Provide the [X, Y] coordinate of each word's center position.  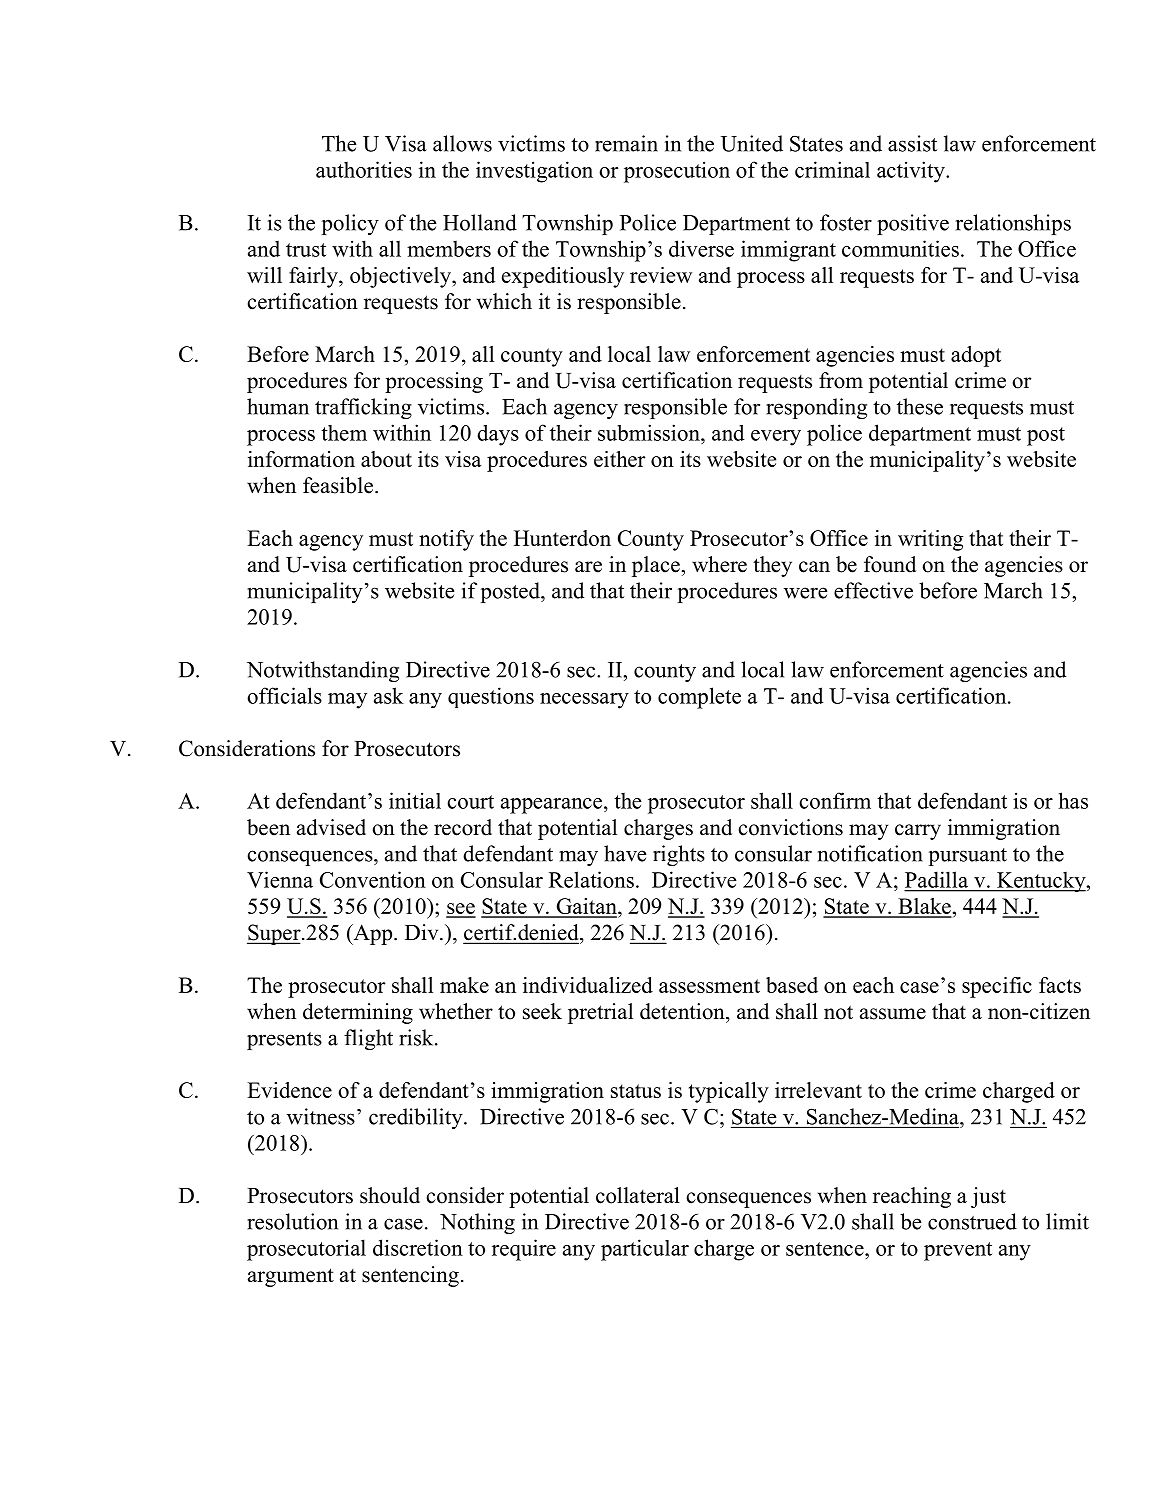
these [920, 406]
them [344, 433]
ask [389, 695]
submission [650, 432]
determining [358, 1013]
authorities [364, 169]
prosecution [677, 172]
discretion [418, 1247]
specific [997, 987]
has [1073, 800]
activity [912, 172]
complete [699, 698]
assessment [709, 986]
